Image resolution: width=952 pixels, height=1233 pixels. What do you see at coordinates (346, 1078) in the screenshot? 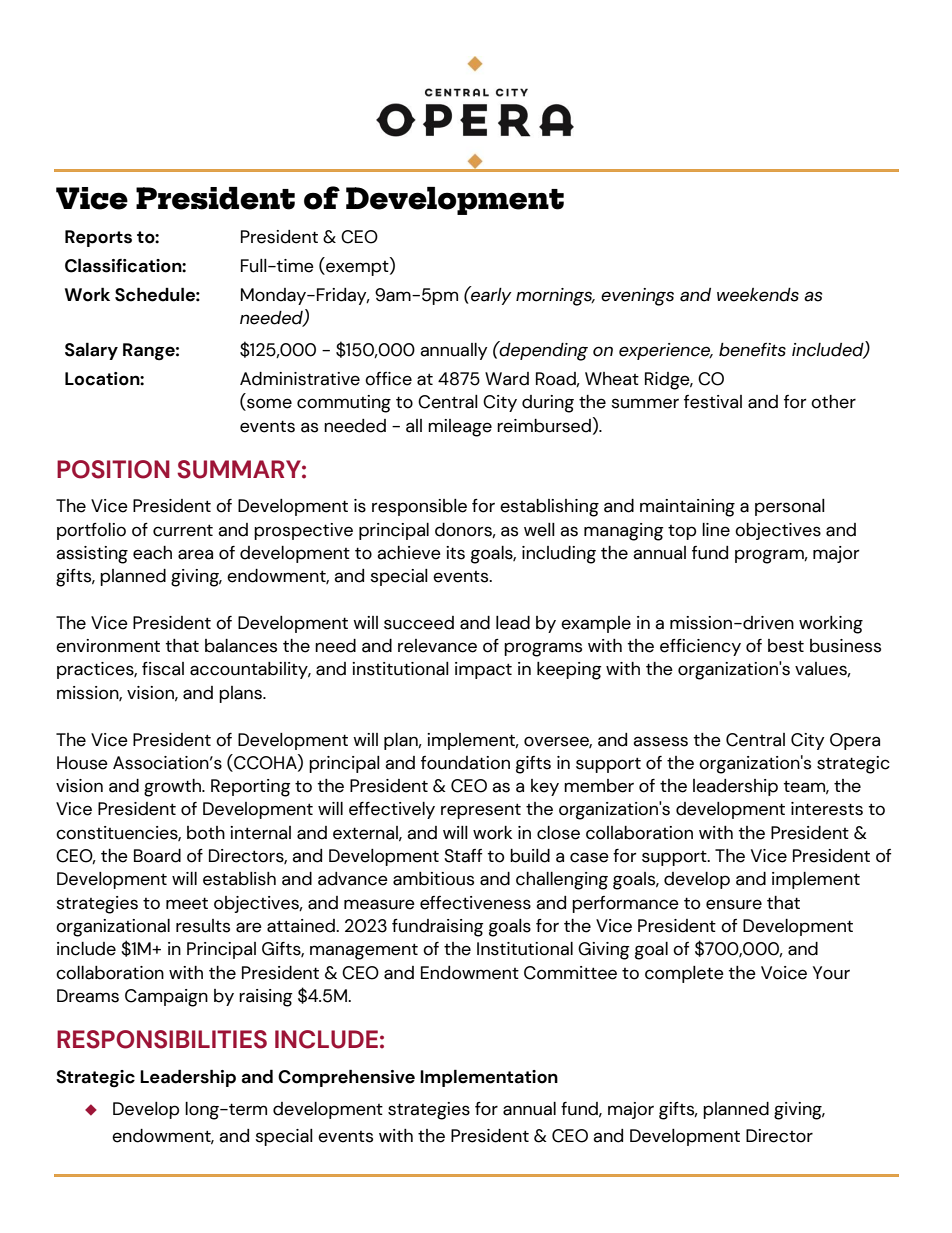
I see `Comprehensive` at bounding box center [346, 1078].
